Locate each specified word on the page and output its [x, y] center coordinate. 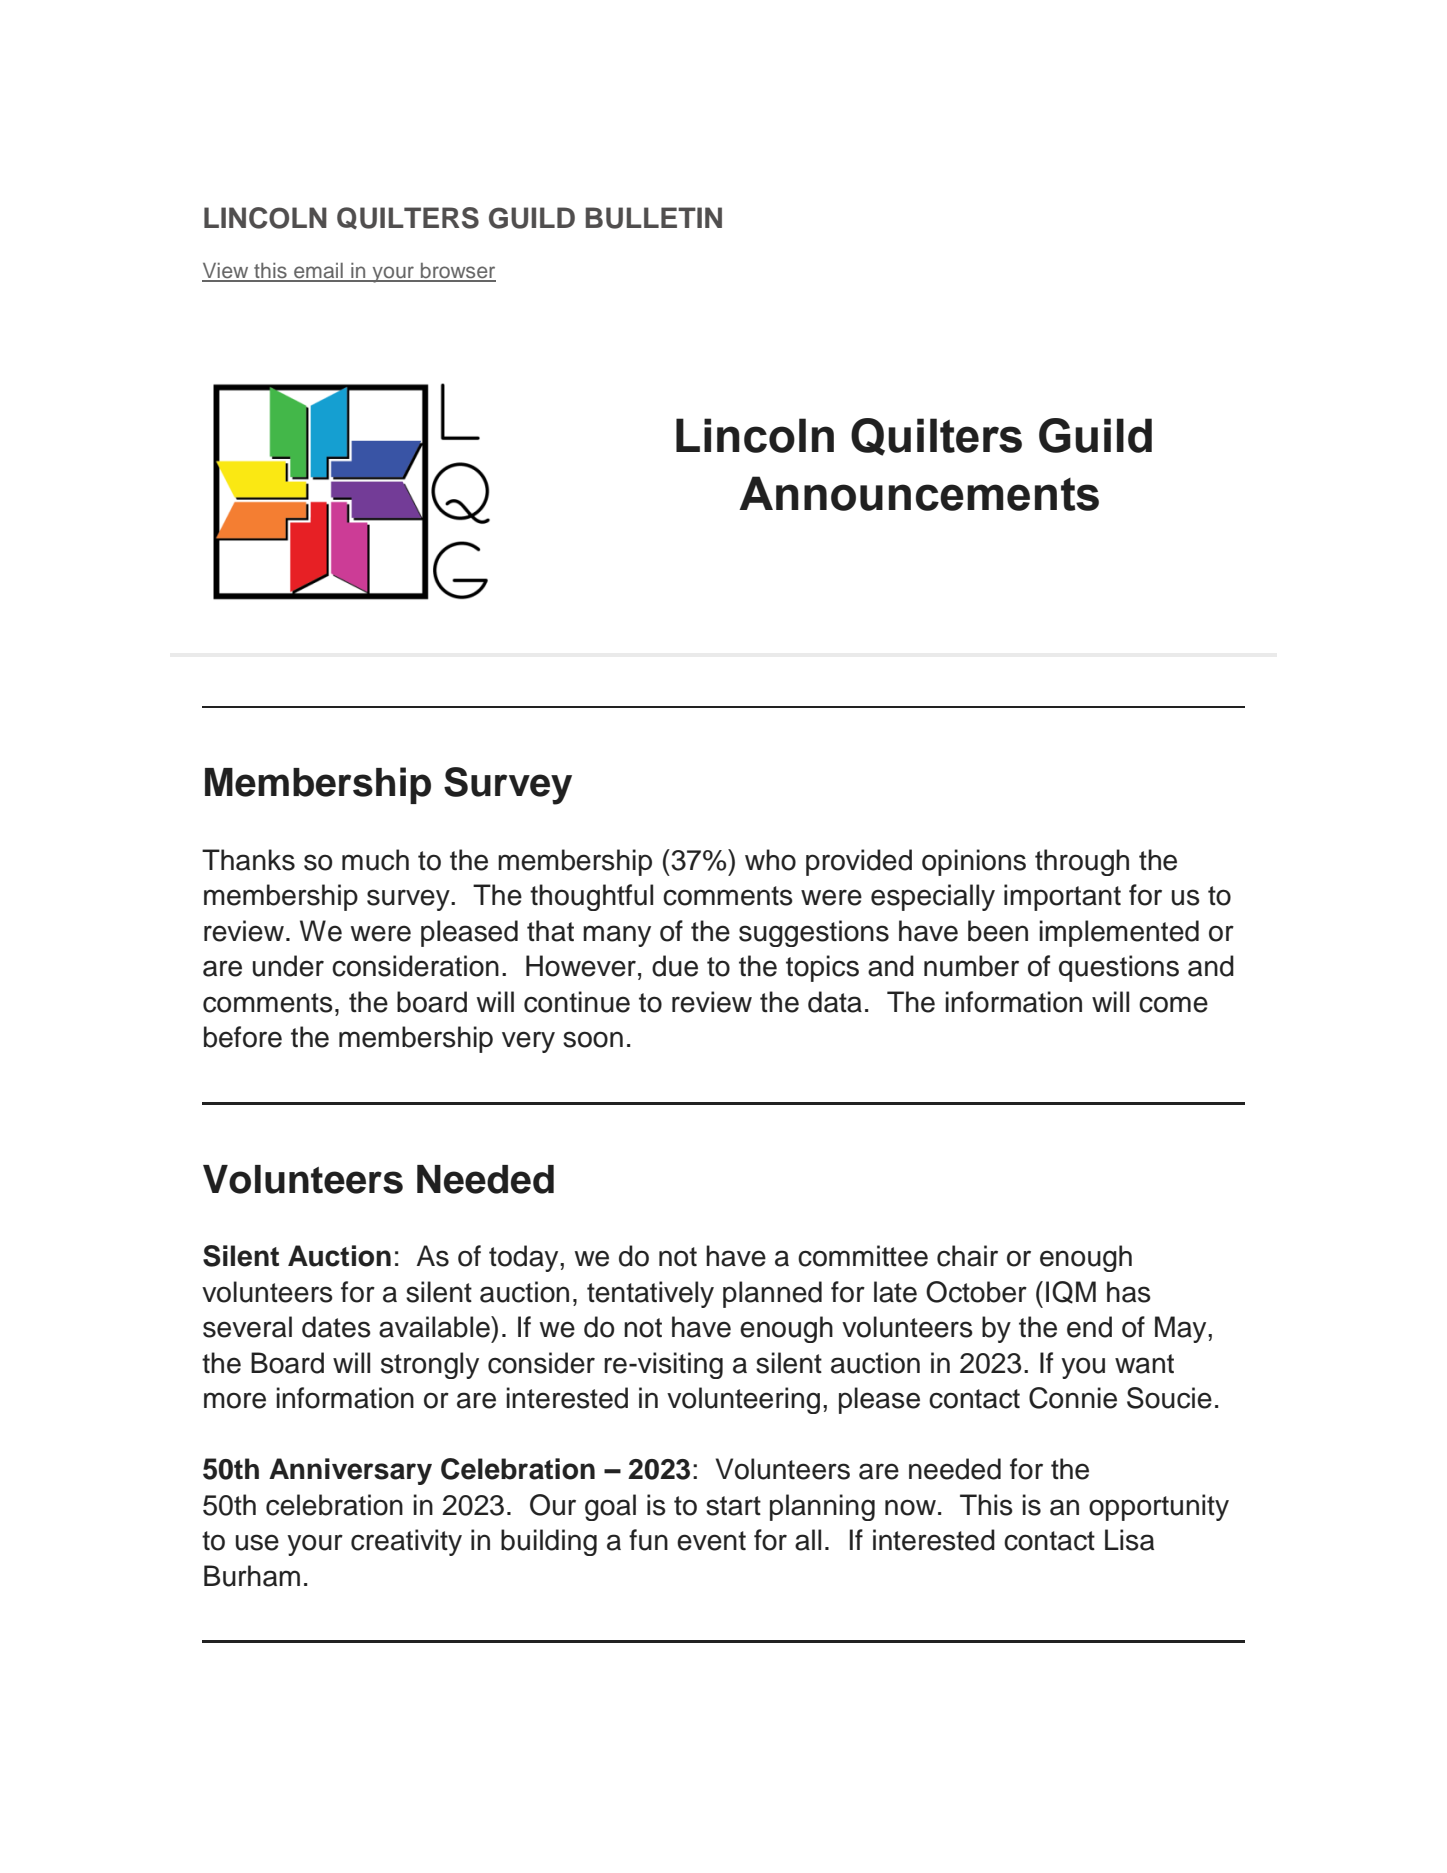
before [243, 1037]
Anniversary [350, 1471]
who [770, 860]
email [318, 272]
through [1082, 862]
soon [593, 1039]
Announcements [919, 493]
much [375, 860]
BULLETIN [654, 218]
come [1173, 1004]
